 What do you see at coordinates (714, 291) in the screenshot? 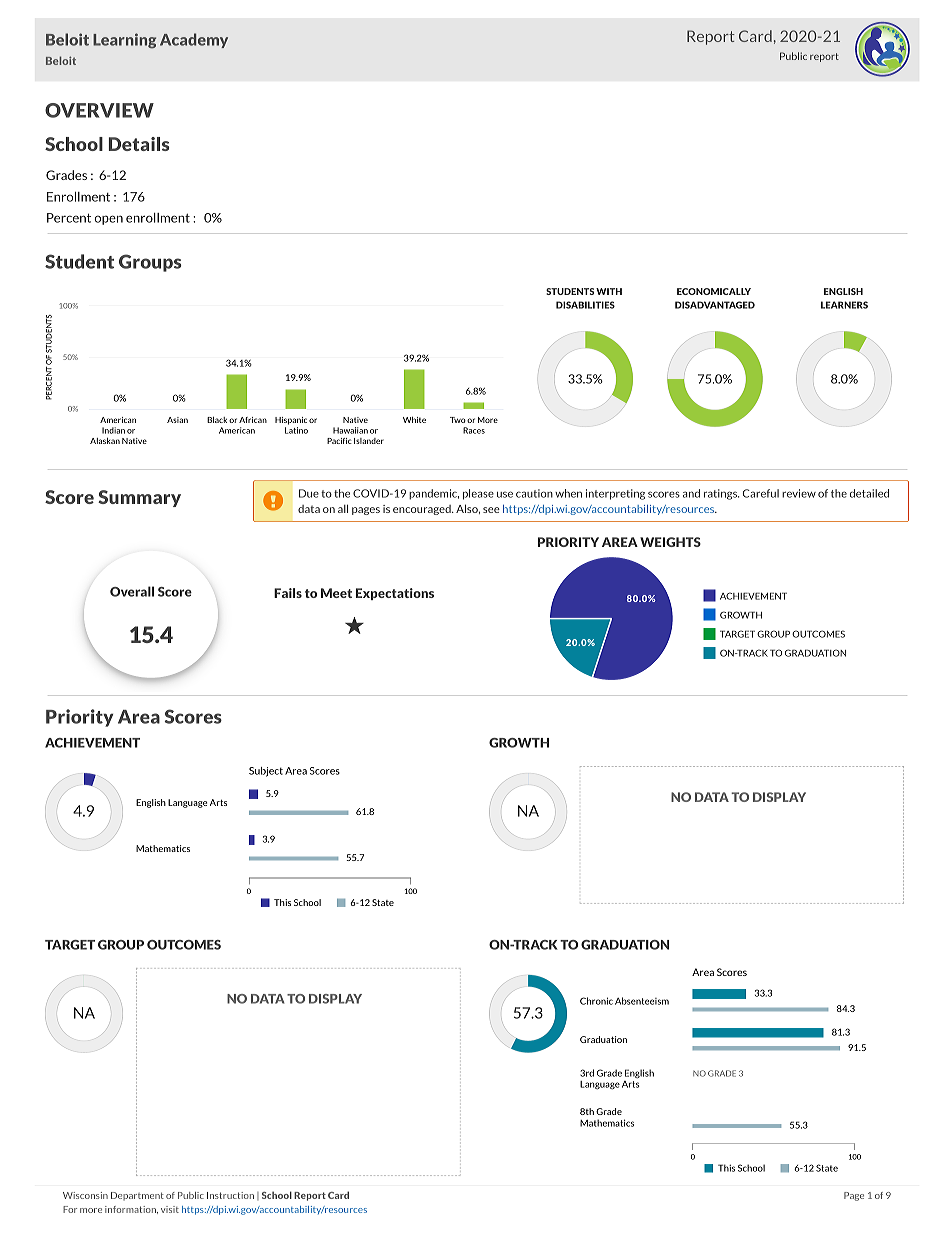
I see `ECONOMICALLY` at bounding box center [714, 291].
